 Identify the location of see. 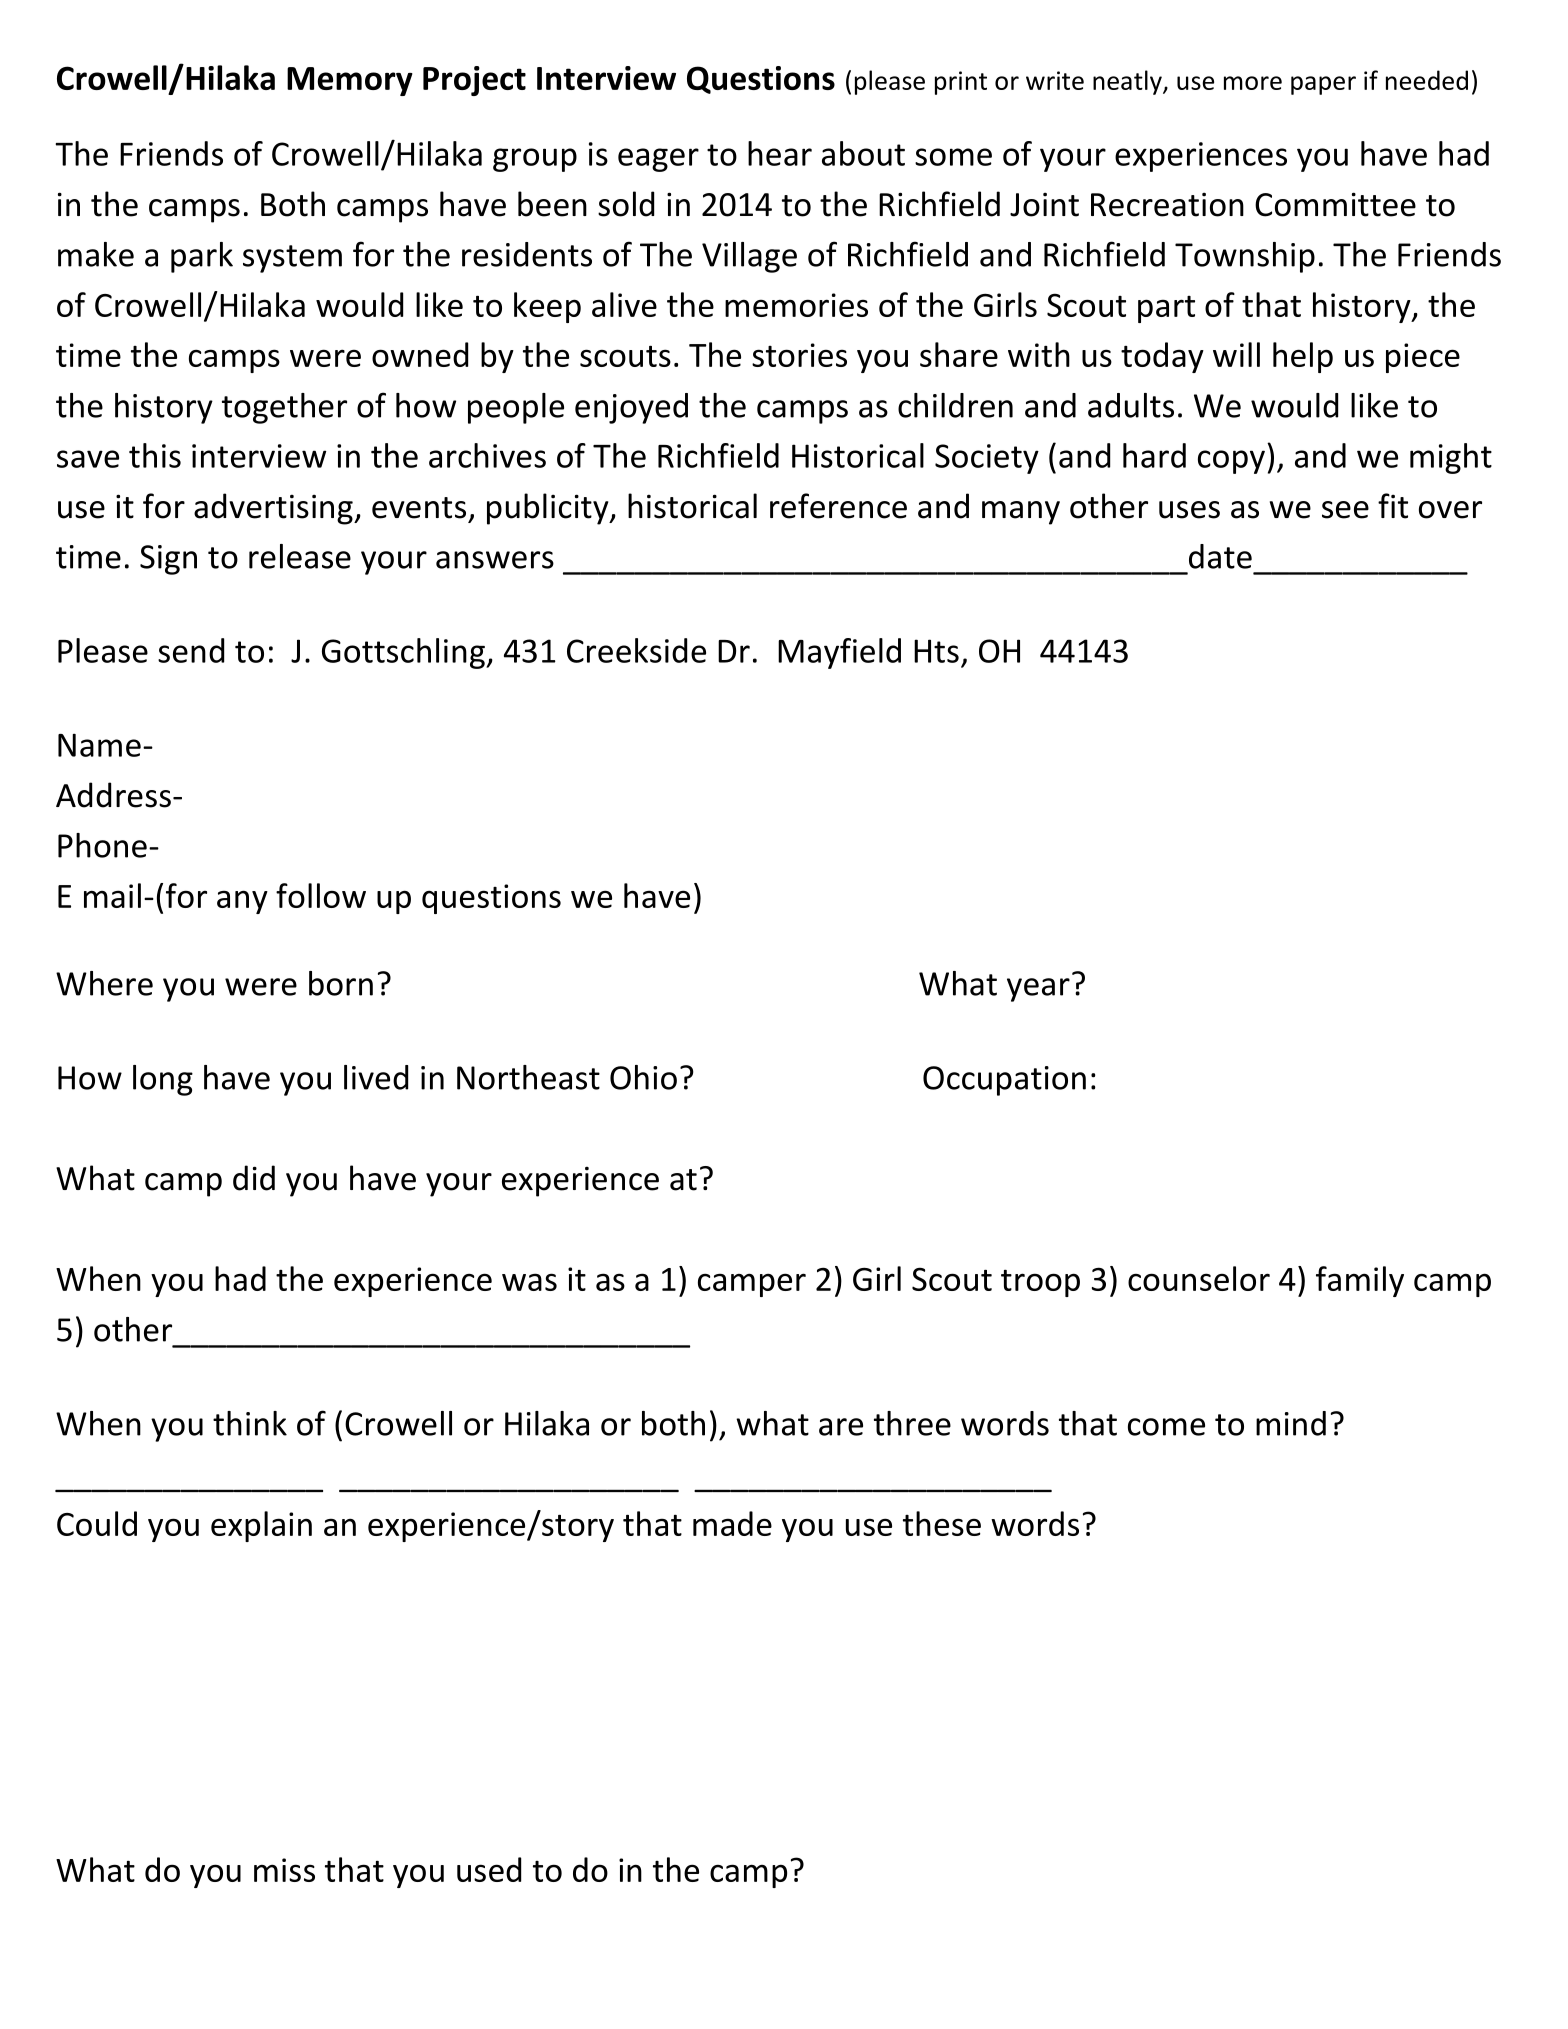
(1345, 510).
